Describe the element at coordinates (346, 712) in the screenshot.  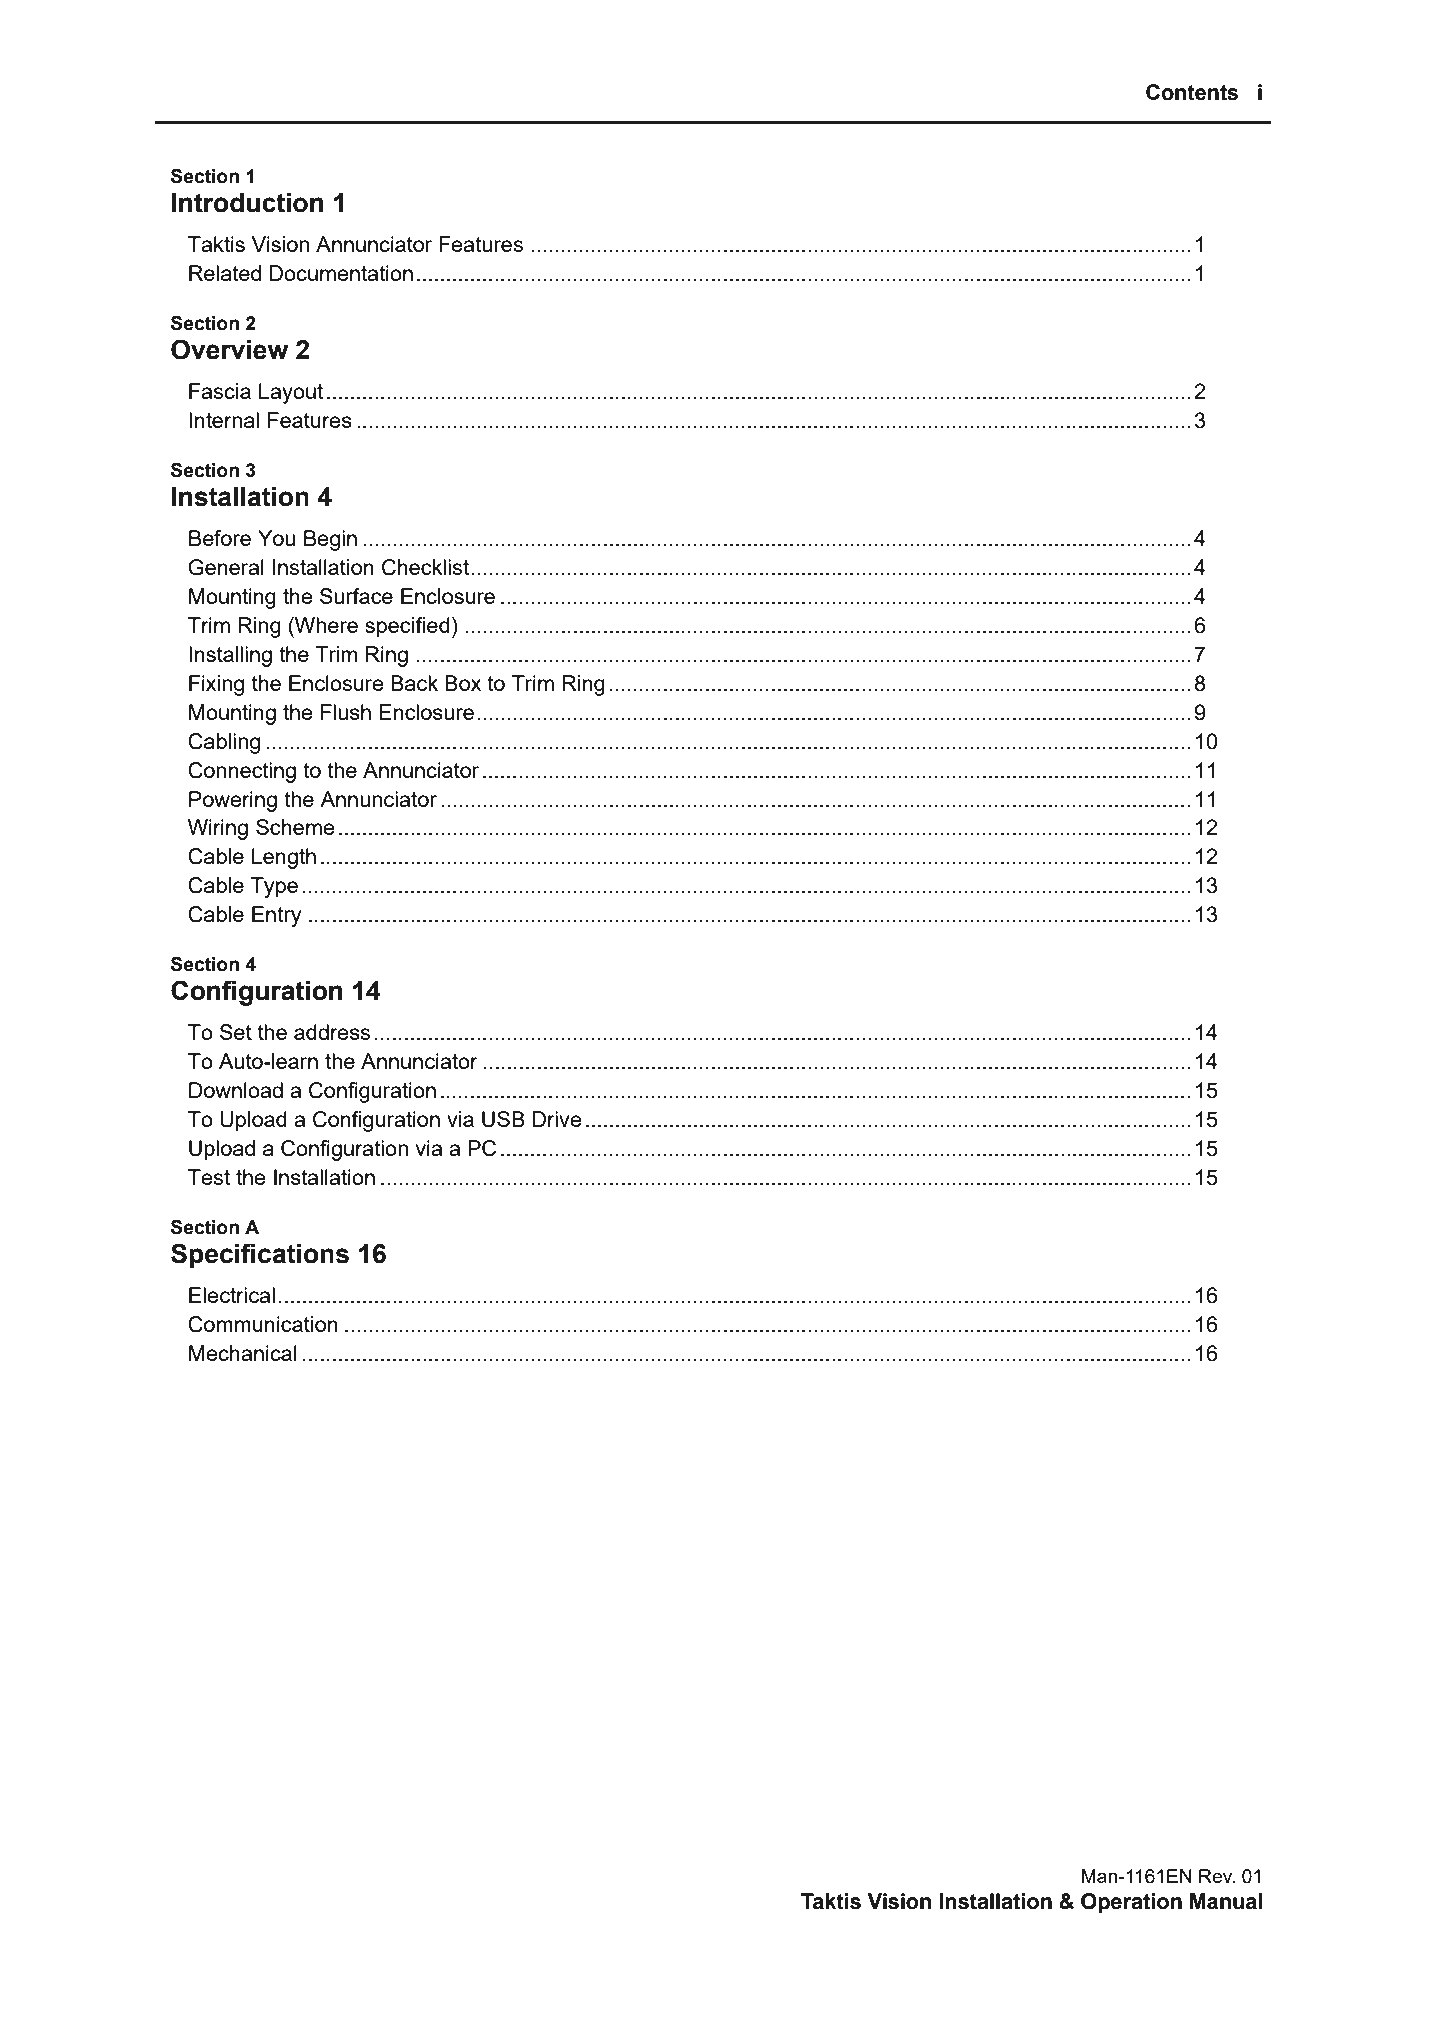
I see `Flush` at that location.
